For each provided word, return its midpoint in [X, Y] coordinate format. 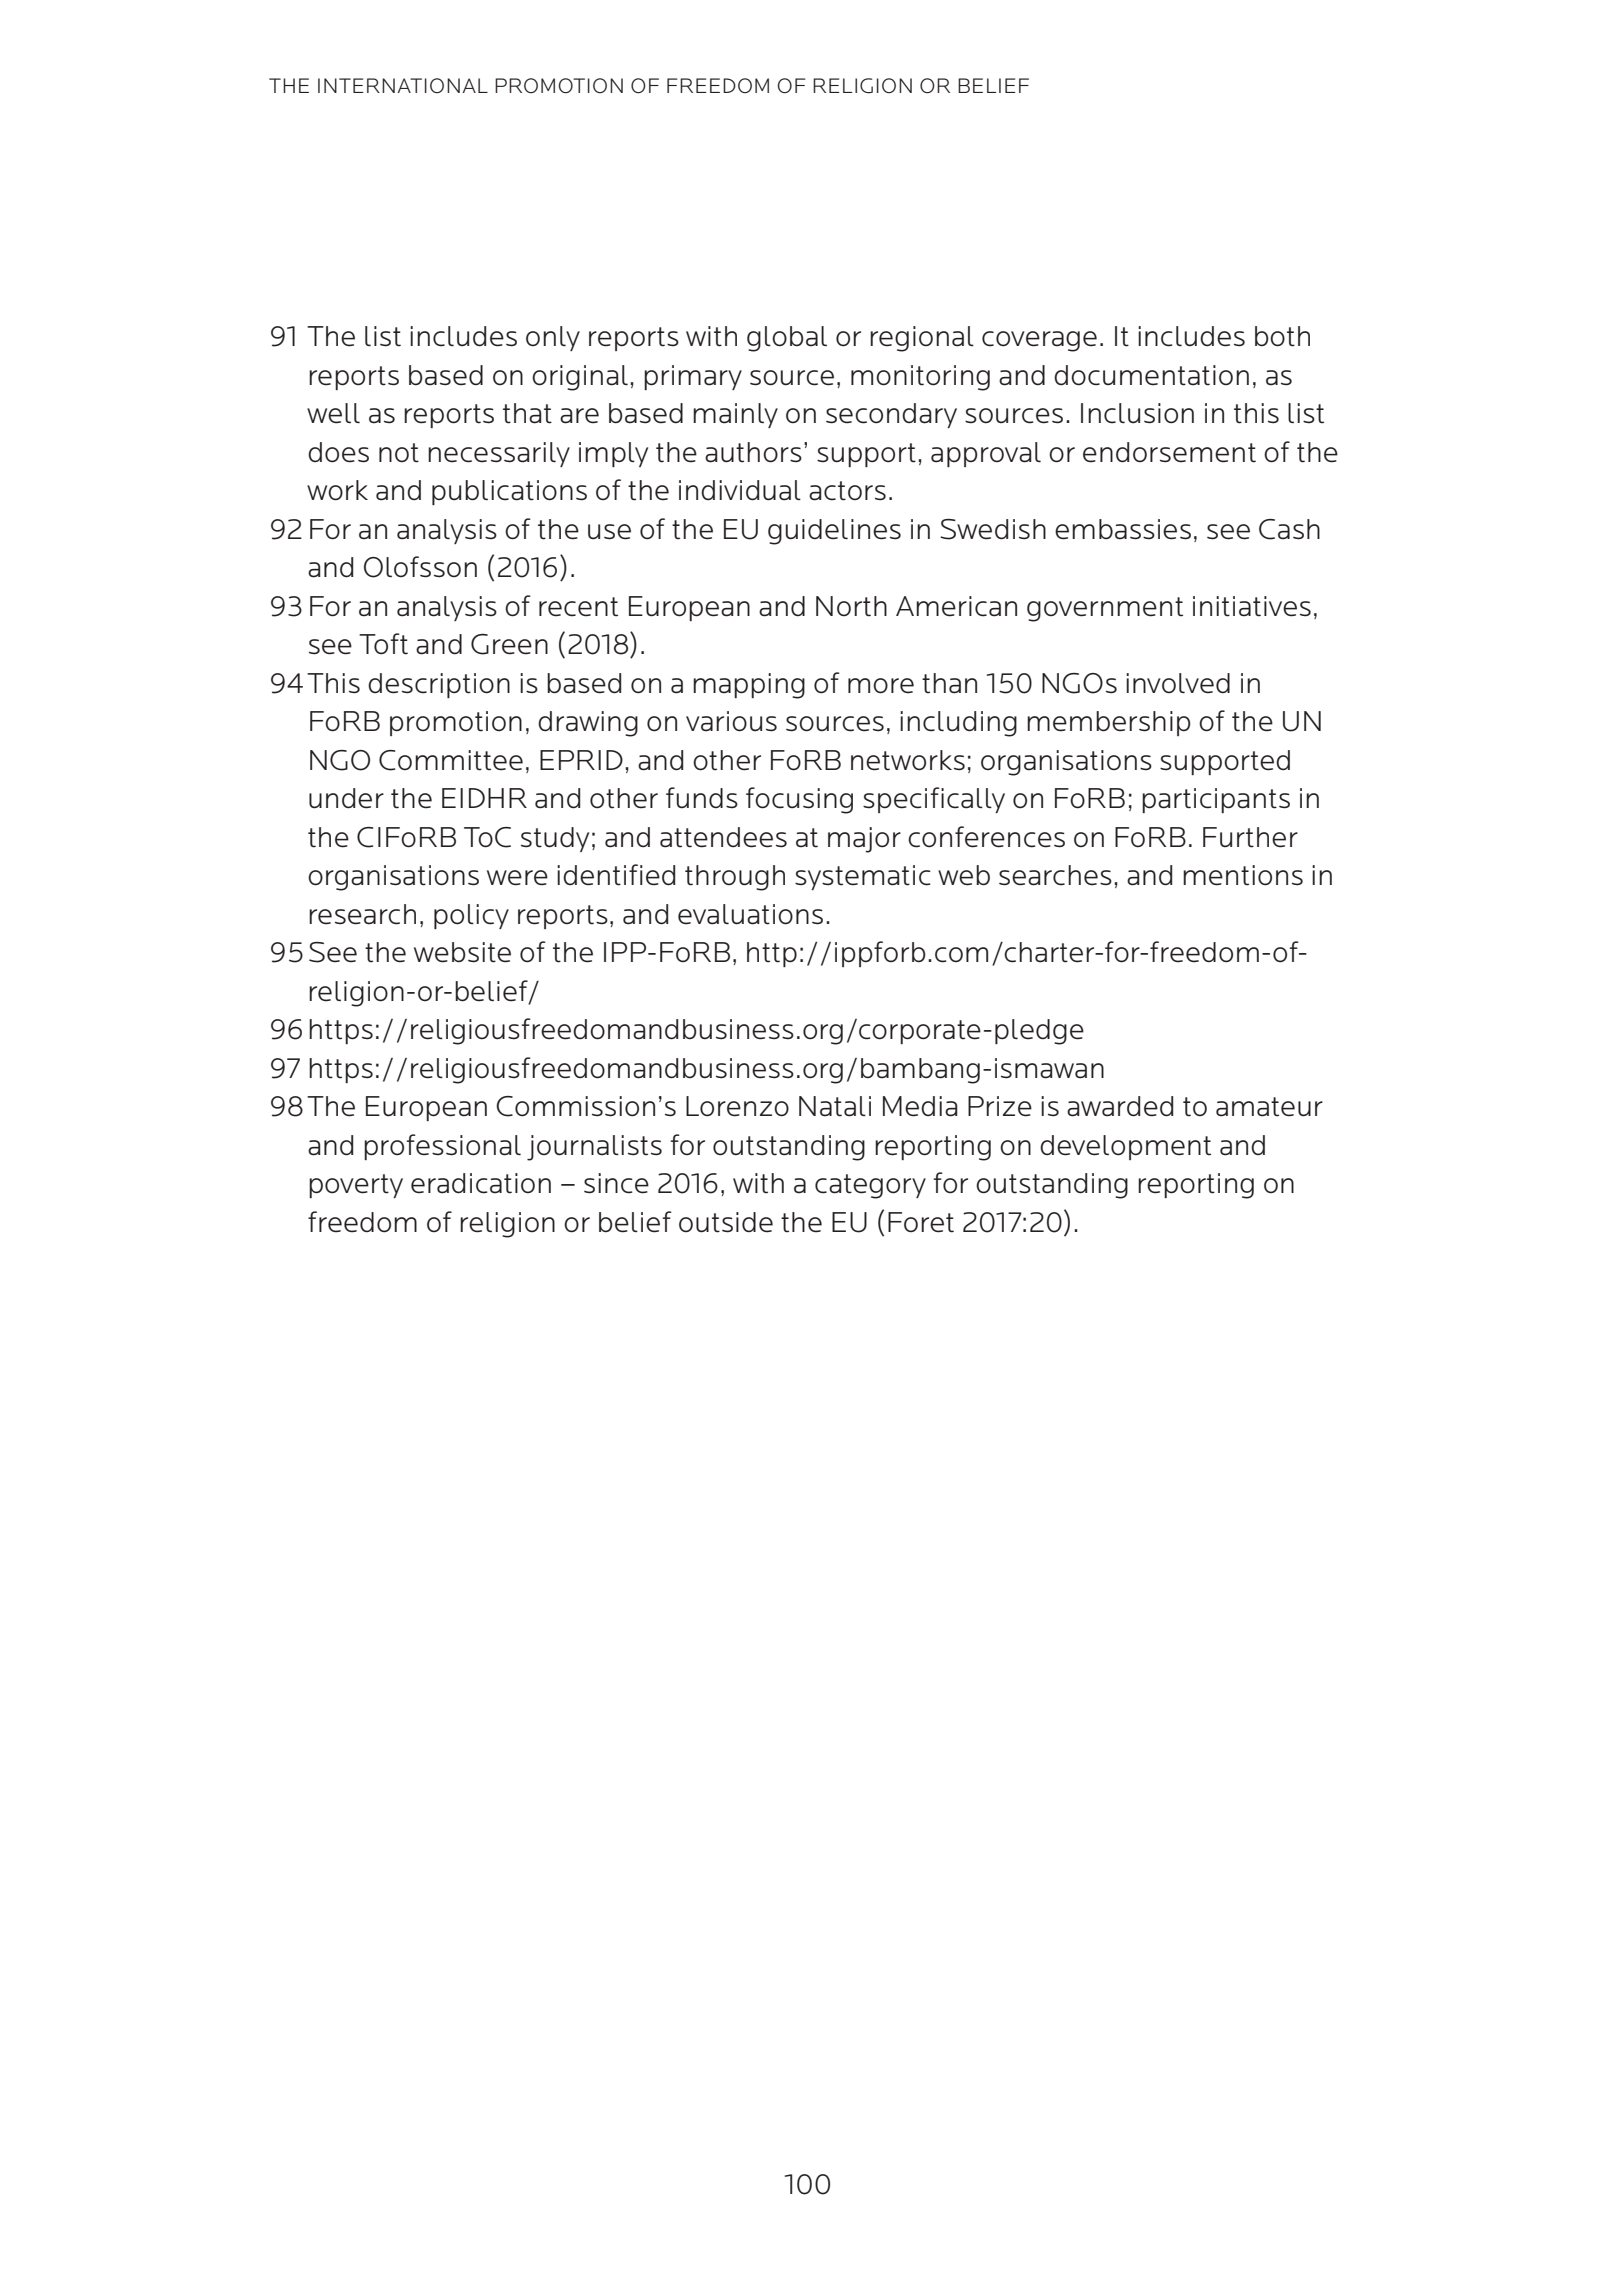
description [439, 685]
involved [1178, 683]
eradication [481, 1183]
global [787, 339]
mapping [749, 686]
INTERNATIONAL [403, 85]
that [527, 413]
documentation [1151, 375]
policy [471, 916]
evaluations [750, 914]
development [1125, 1147]
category [870, 1186]
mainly [735, 415]
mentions [1243, 875]
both [1282, 336]
